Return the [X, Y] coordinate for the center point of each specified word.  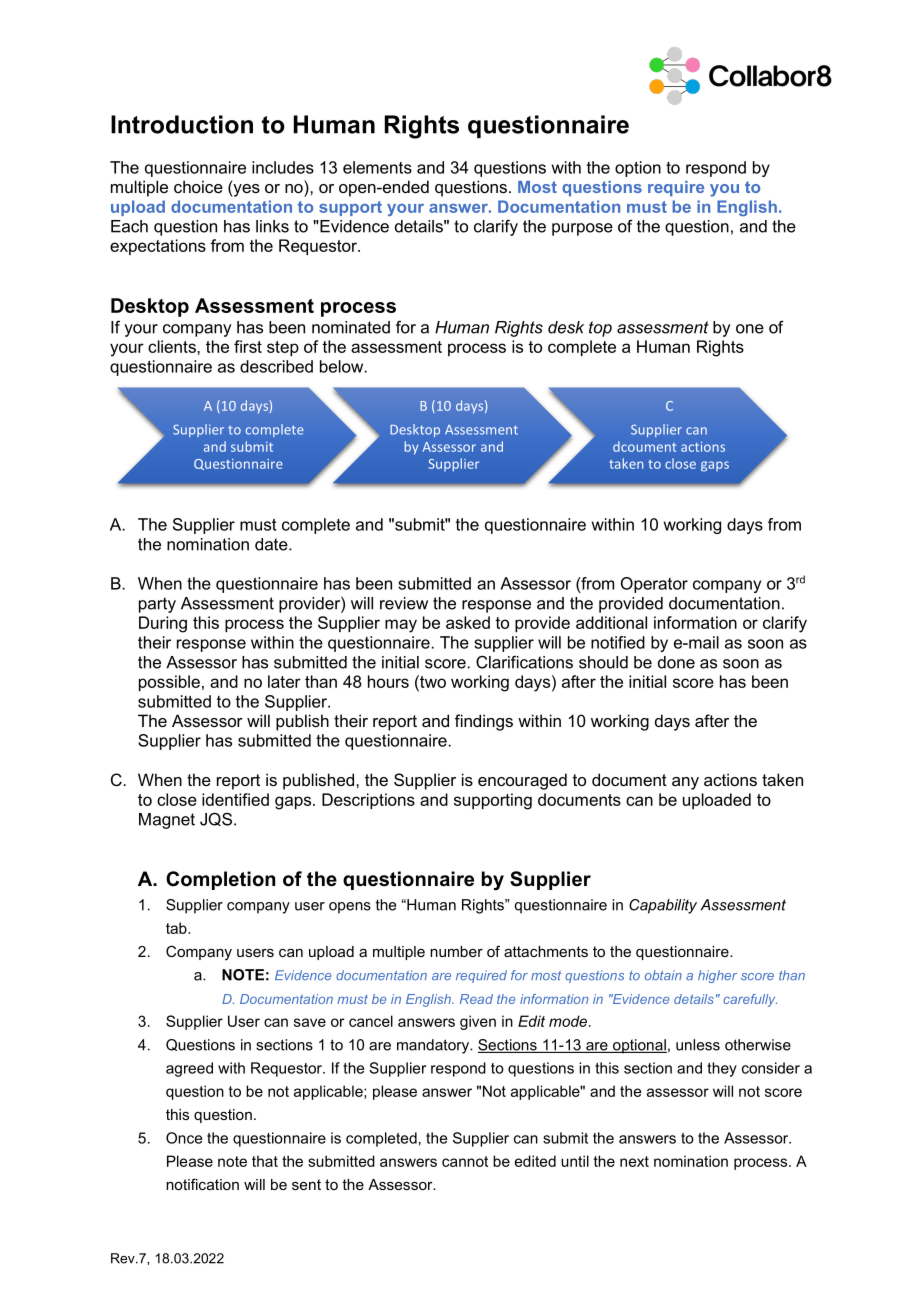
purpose [582, 229]
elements [377, 167]
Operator [654, 585]
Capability [663, 906]
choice [198, 186]
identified [235, 799]
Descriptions [368, 801]
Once [184, 1138]
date [272, 544]
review [404, 603]
